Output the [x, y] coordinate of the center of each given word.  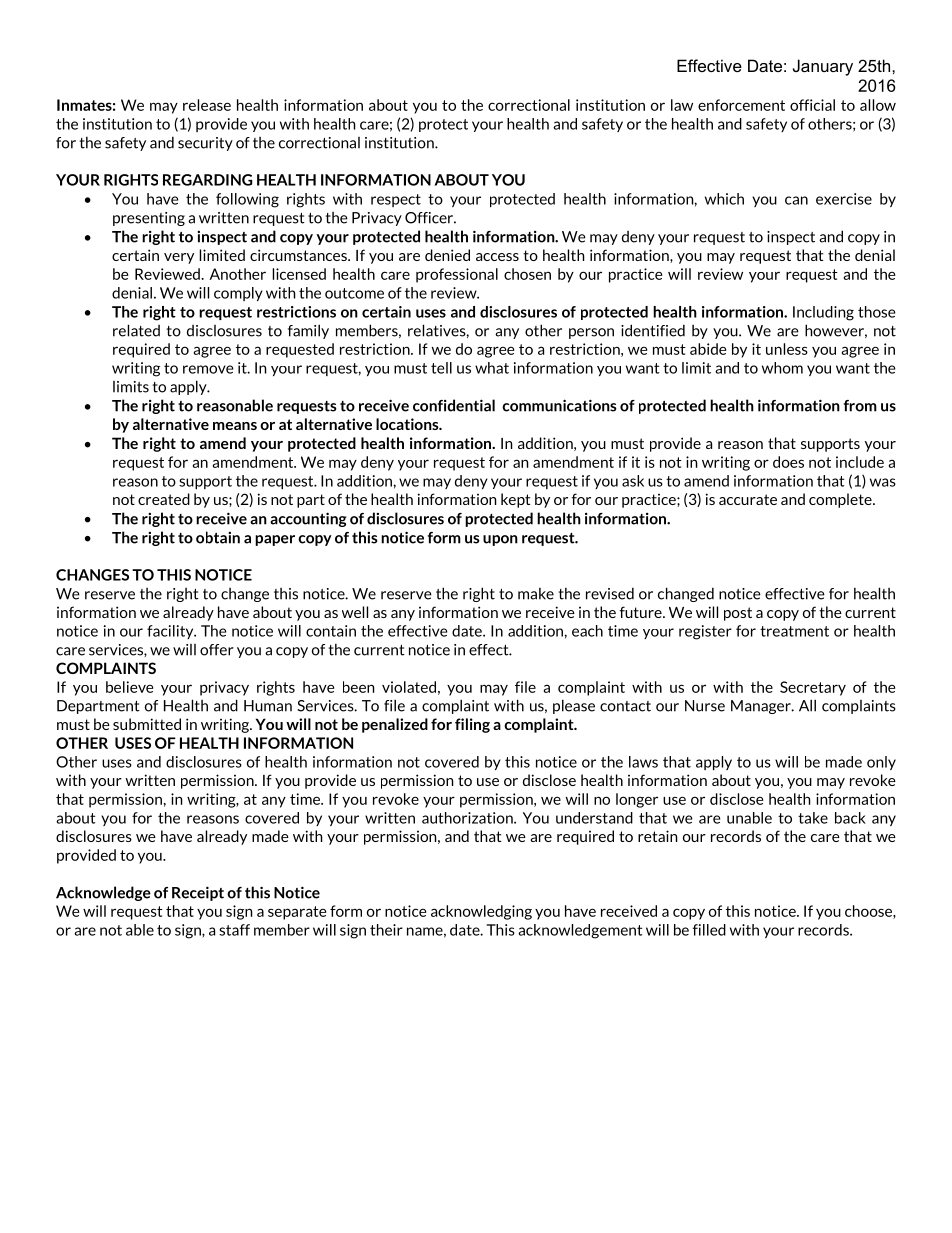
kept [515, 500]
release [207, 105]
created [164, 499]
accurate [748, 499]
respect [396, 200]
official [812, 105]
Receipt [198, 893]
